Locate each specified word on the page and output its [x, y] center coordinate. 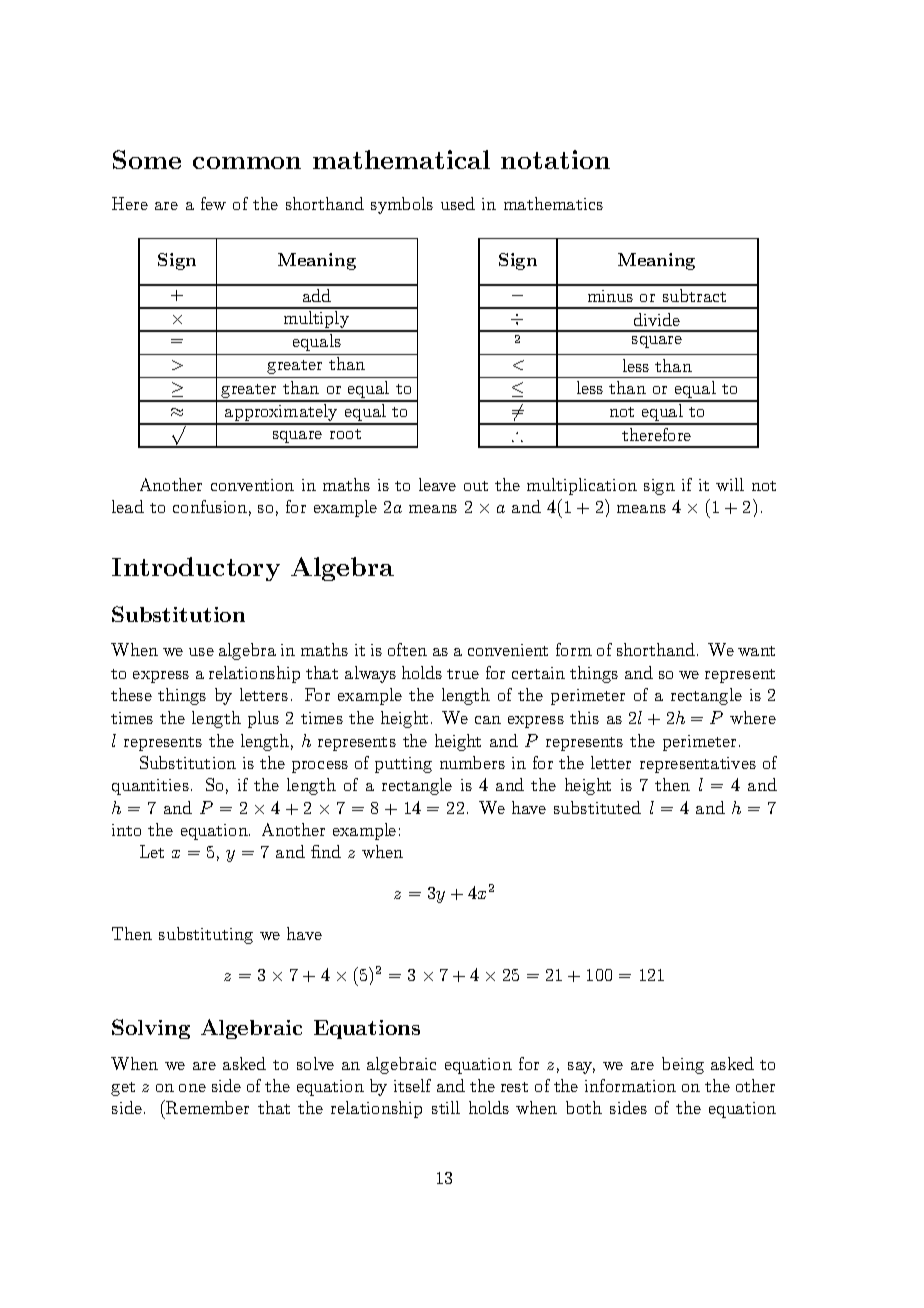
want [756, 651]
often [407, 649]
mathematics [553, 203]
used [458, 203]
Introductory [196, 569]
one [192, 1088]
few [213, 203]
